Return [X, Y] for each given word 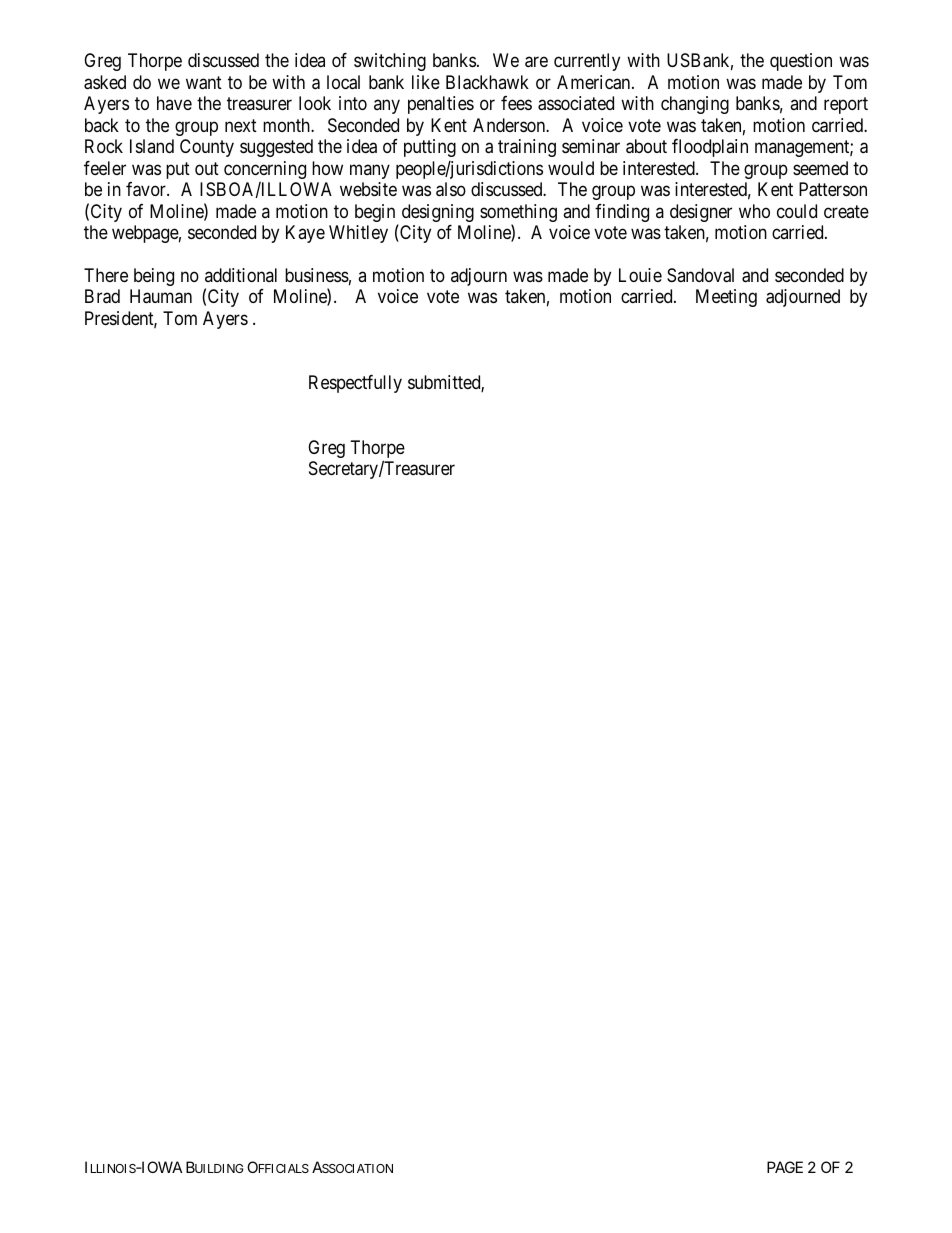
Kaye [305, 234]
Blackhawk [487, 82]
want [204, 83]
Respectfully [355, 384]
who [754, 211]
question [801, 62]
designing [438, 213]
